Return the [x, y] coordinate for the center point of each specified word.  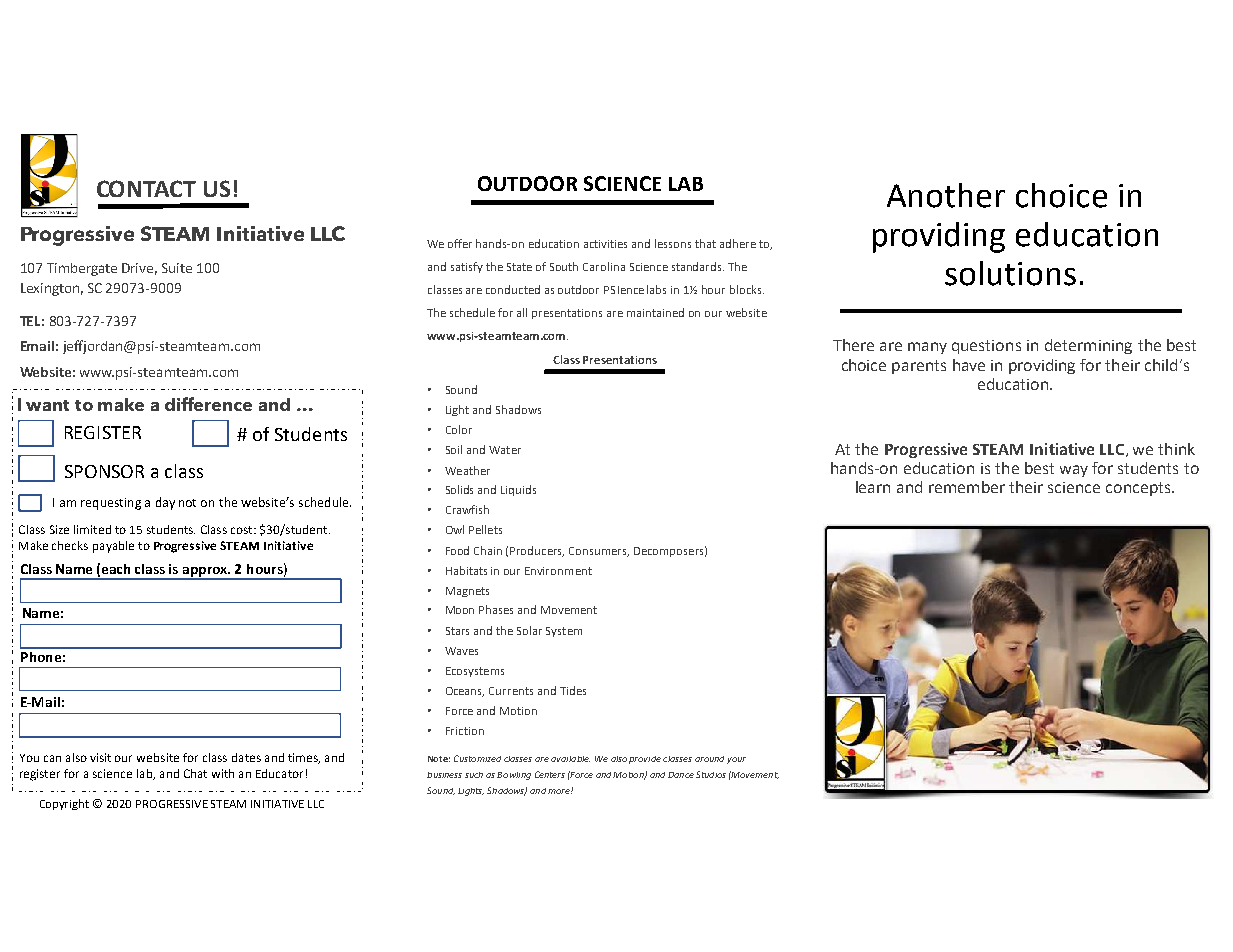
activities [605, 244]
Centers [550, 774]
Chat [195, 773]
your [736, 760]
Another [946, 195]
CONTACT [146, 188]
